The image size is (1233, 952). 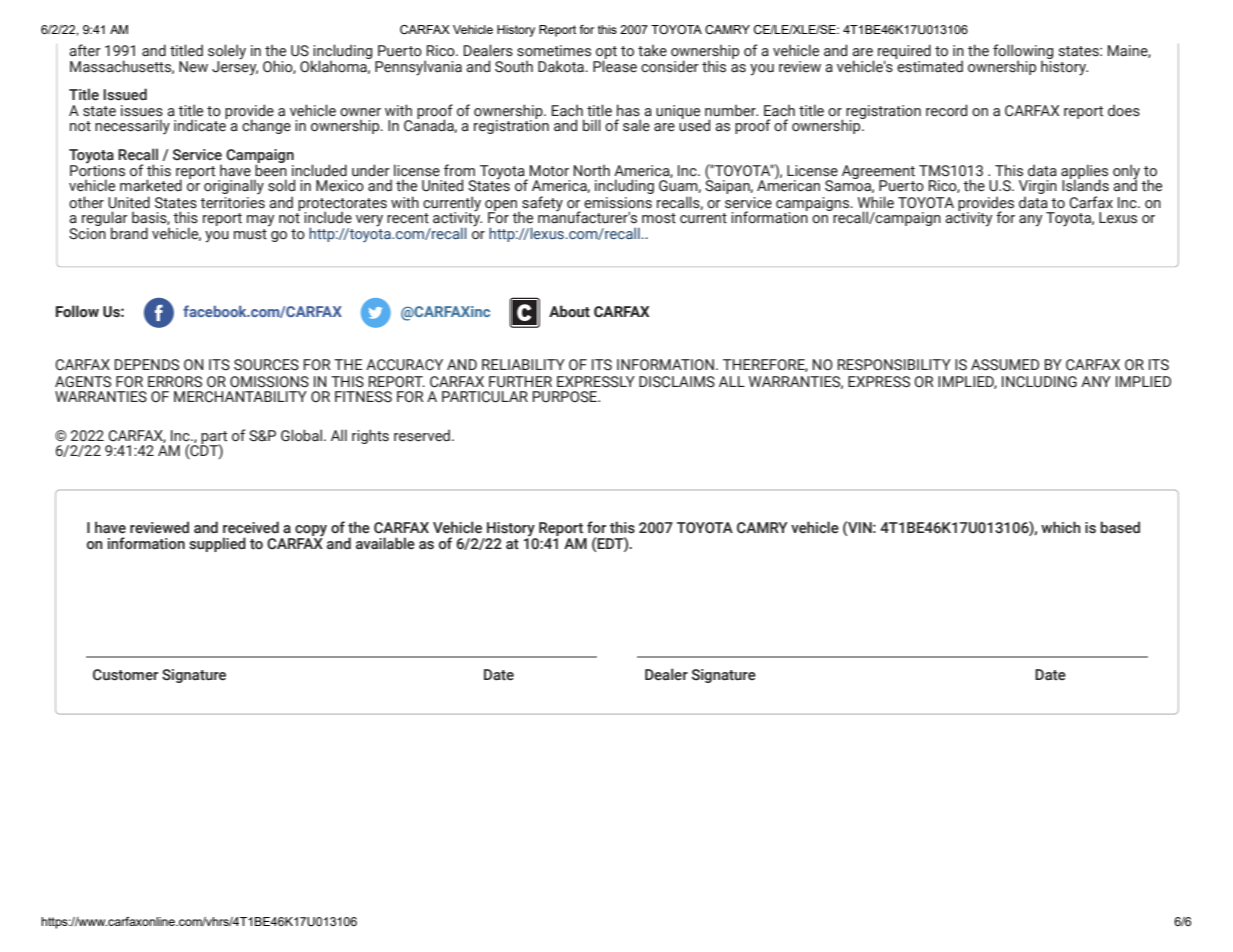 What do you see at coordinates (125, 675) in the screenshot?
I see `Customer` at bounding box center [125, 675].
